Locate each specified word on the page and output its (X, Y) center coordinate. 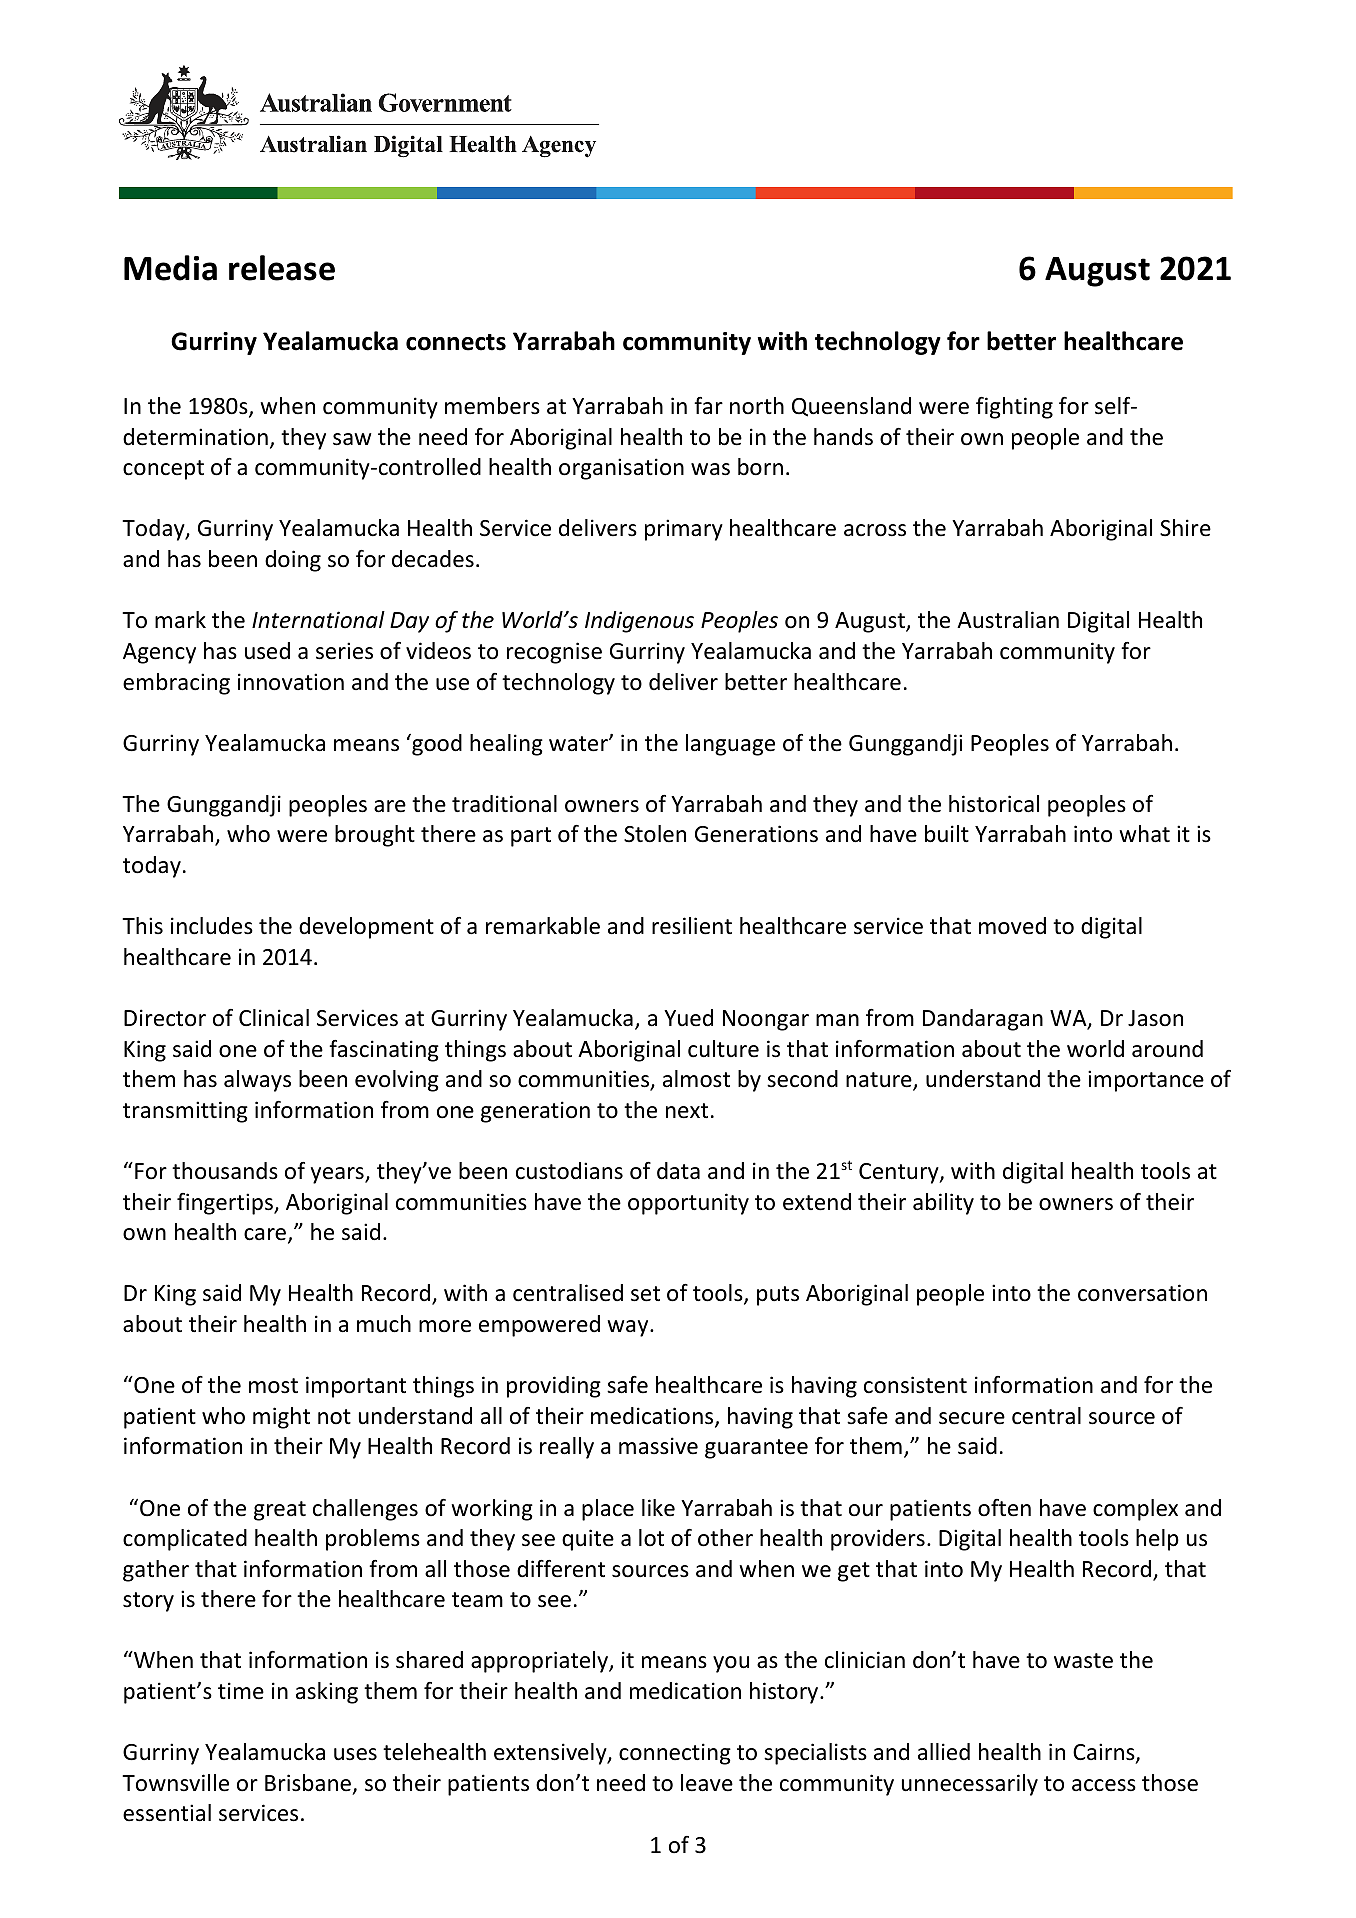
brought (375, 836)
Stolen (655, 834)
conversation (1142, 1293)
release (282, 268)
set (645, 1294)
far (708, 406)
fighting (1014, 408)
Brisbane (309, 1784)
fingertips (226, 1204)
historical (994, 804)
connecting (675, 1754)
